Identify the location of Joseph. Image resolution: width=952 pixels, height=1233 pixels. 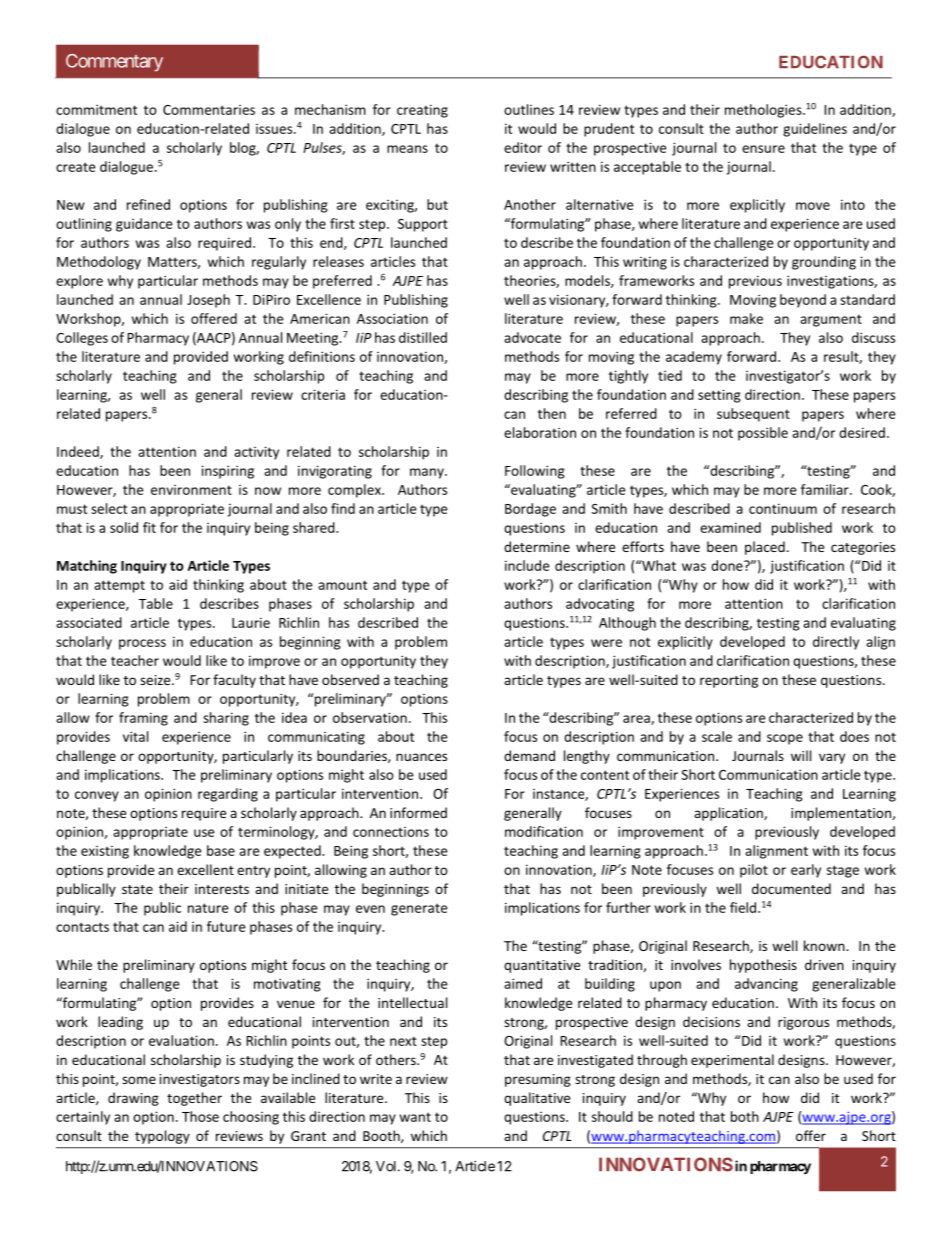
(208, 301).
